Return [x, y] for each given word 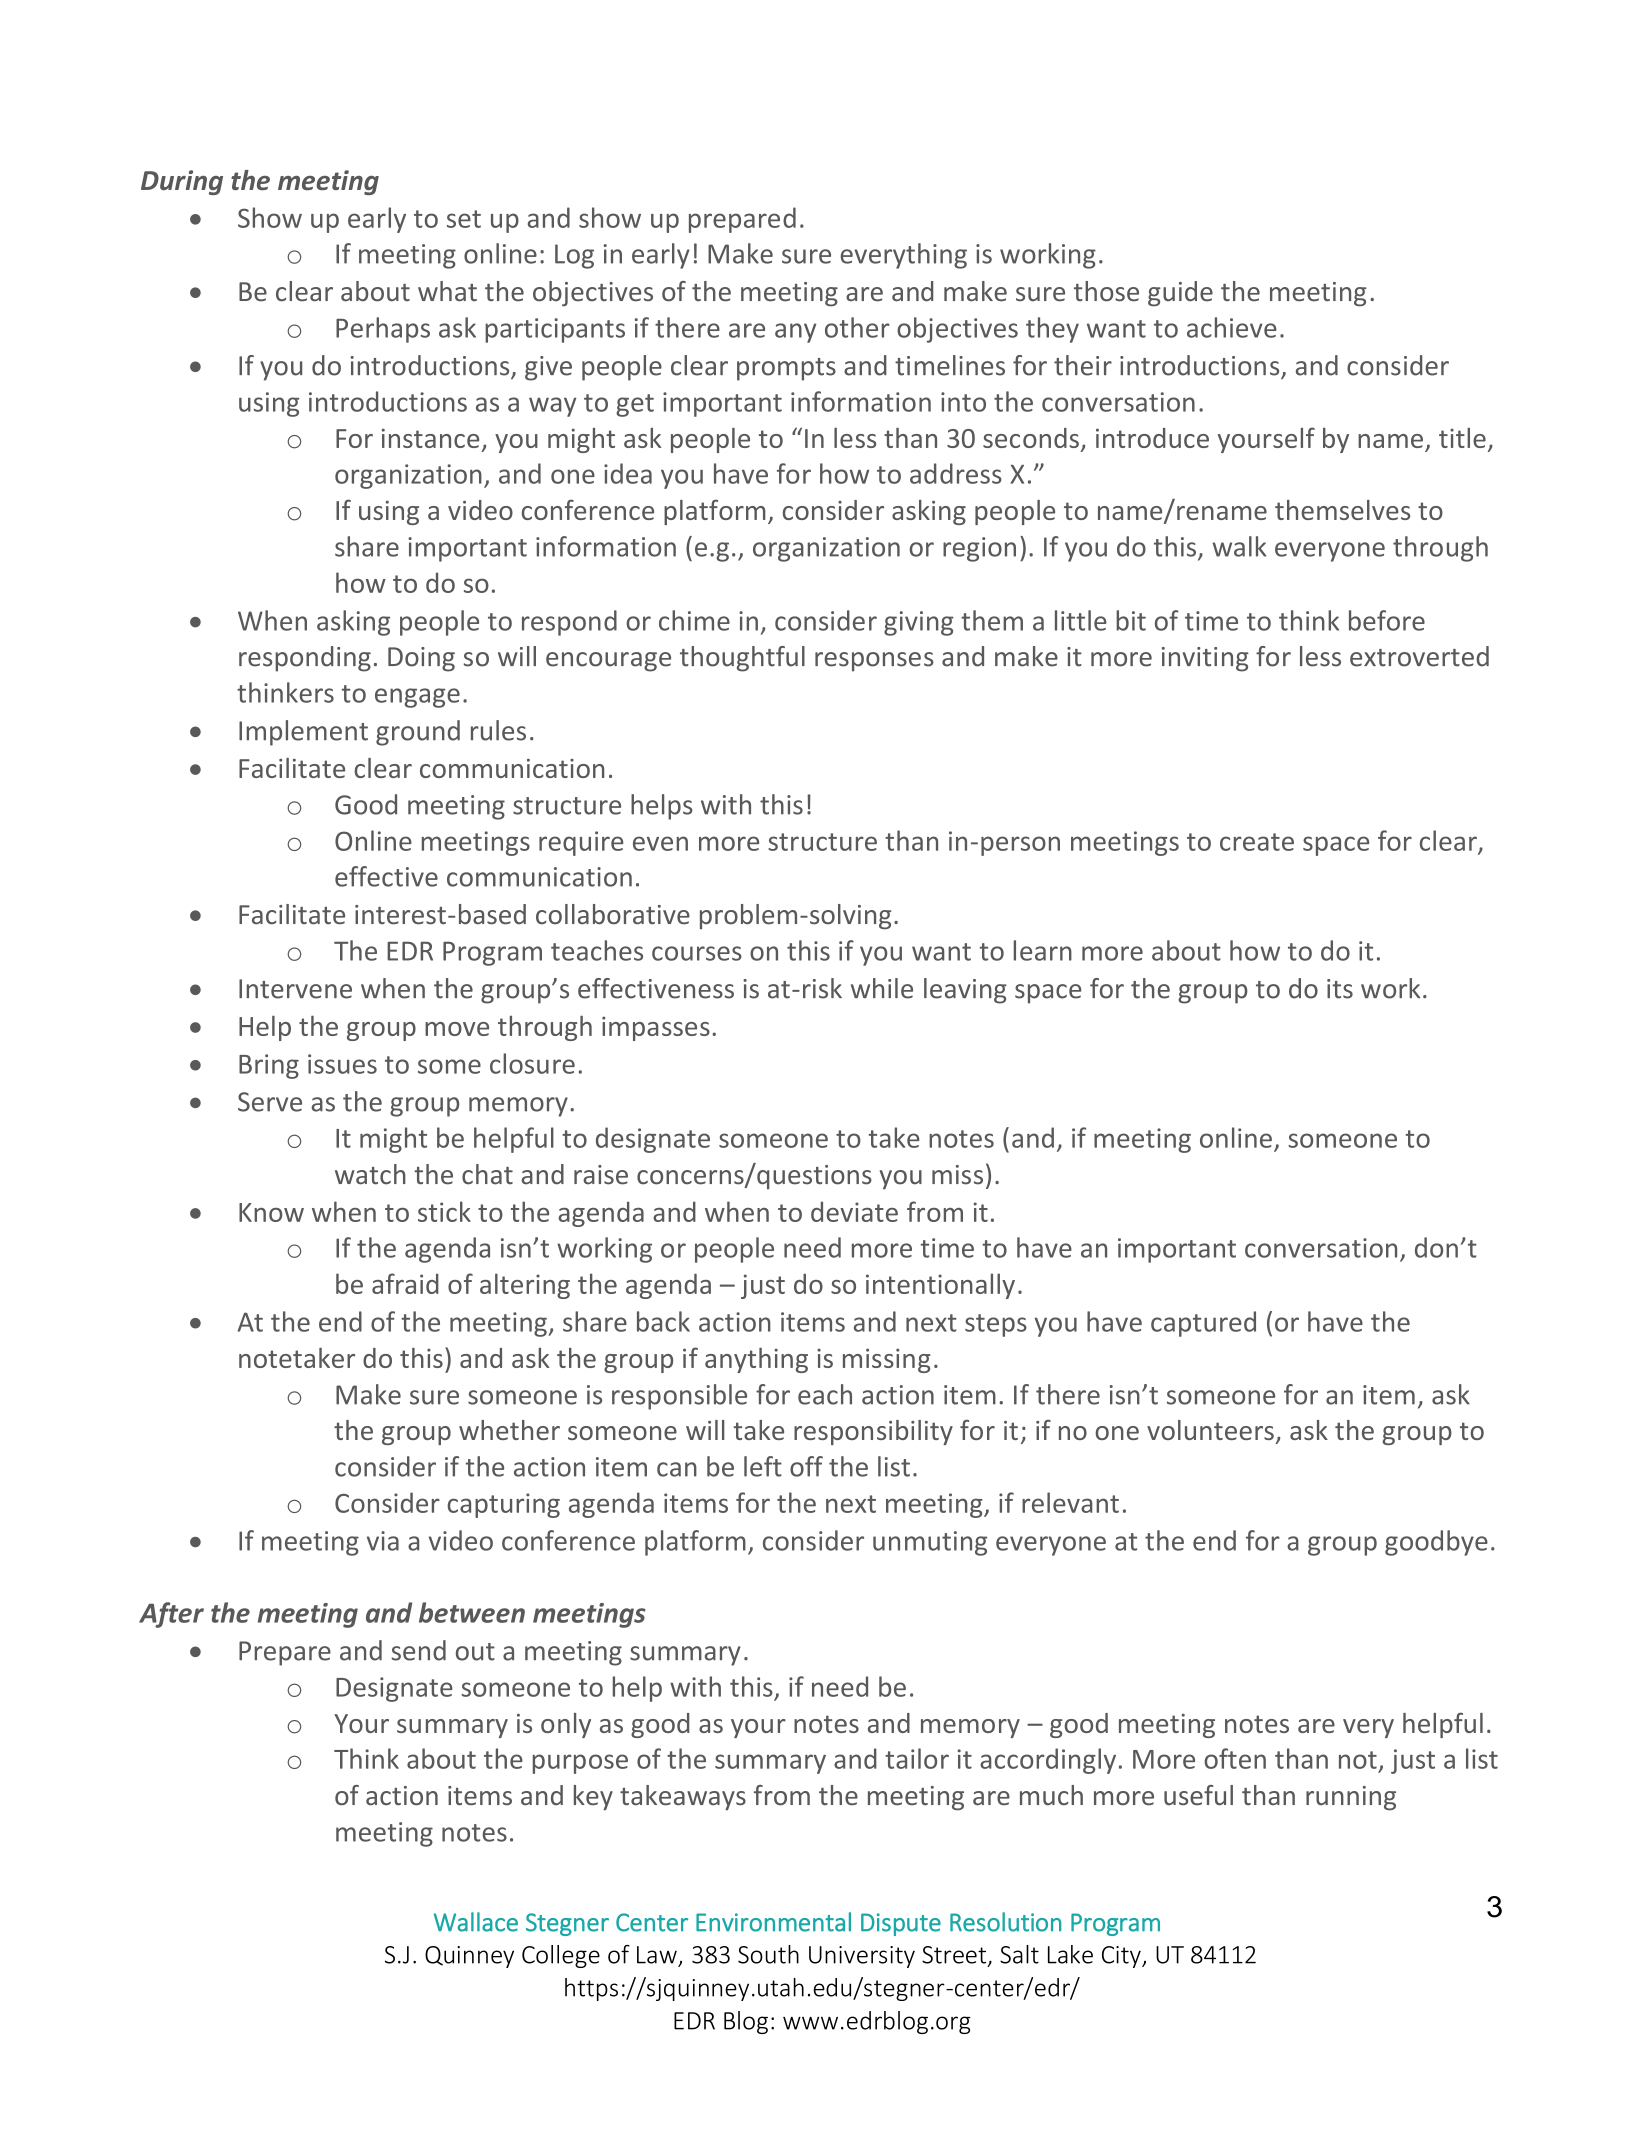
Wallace [476, 1922]
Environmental [773, 1922]
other [857, 327]
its [1340, 989]
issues [342, 1064]
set [464, 219]
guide [1180, 294]
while [882, 988]
